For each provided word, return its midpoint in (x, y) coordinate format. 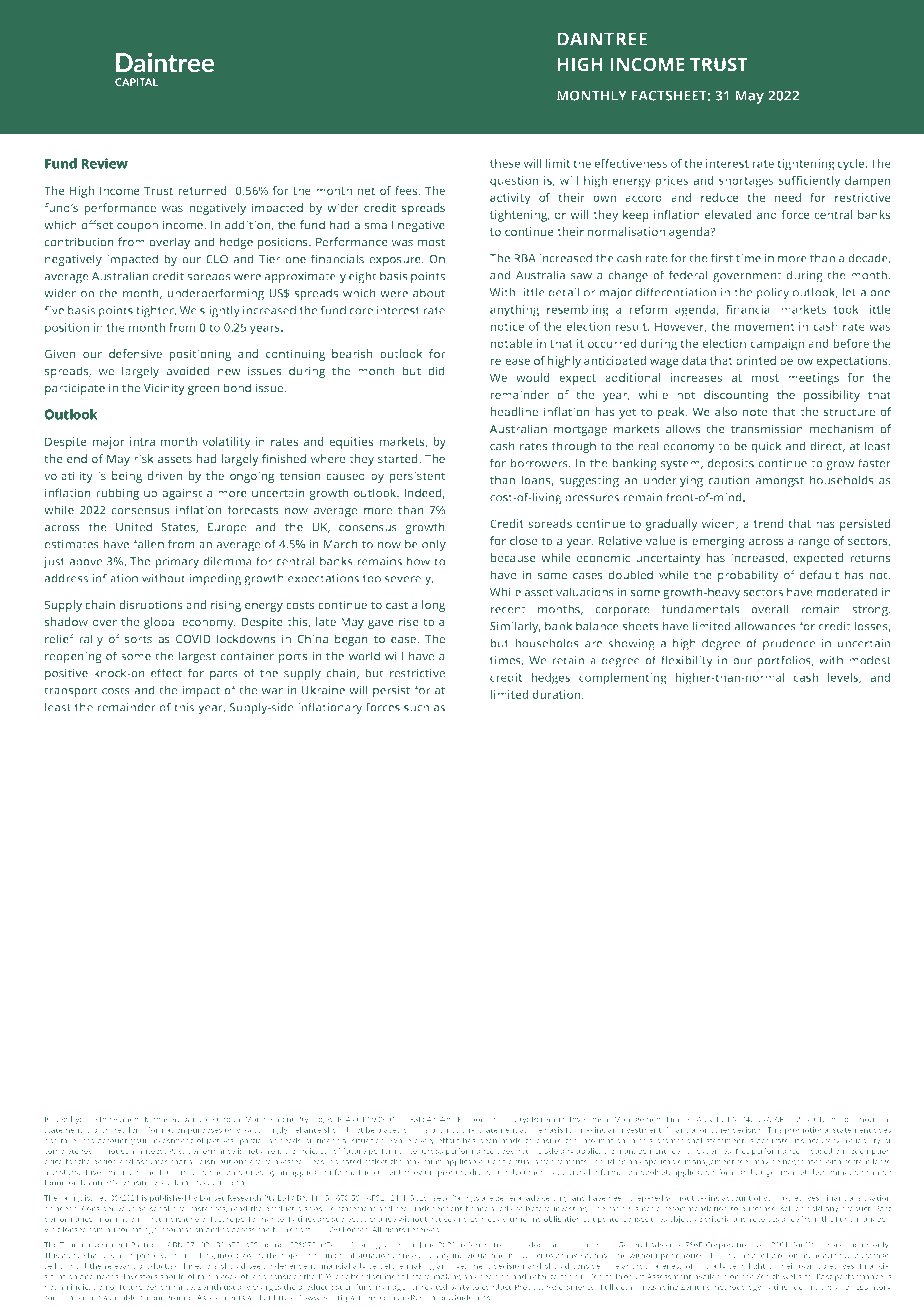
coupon (137, 227)
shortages (746, 182)
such (416, 707)
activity (510, 199)
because (513, 557)
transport (71, 692)
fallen (149, 544)
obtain (199, 1276)
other (720, 1130)
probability (748, 576)
